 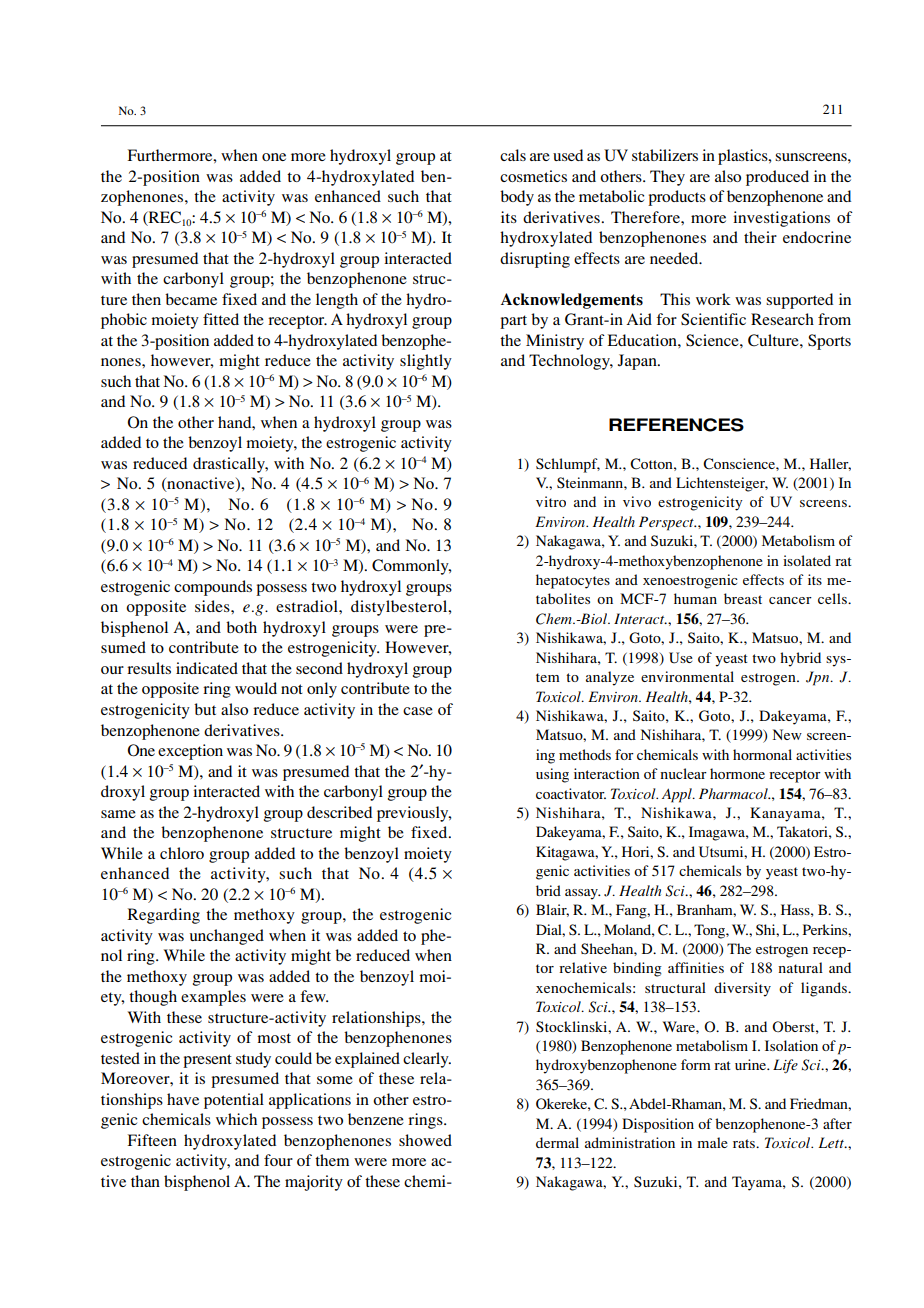 I want to click on indicated, so click(x=207, y=668).
